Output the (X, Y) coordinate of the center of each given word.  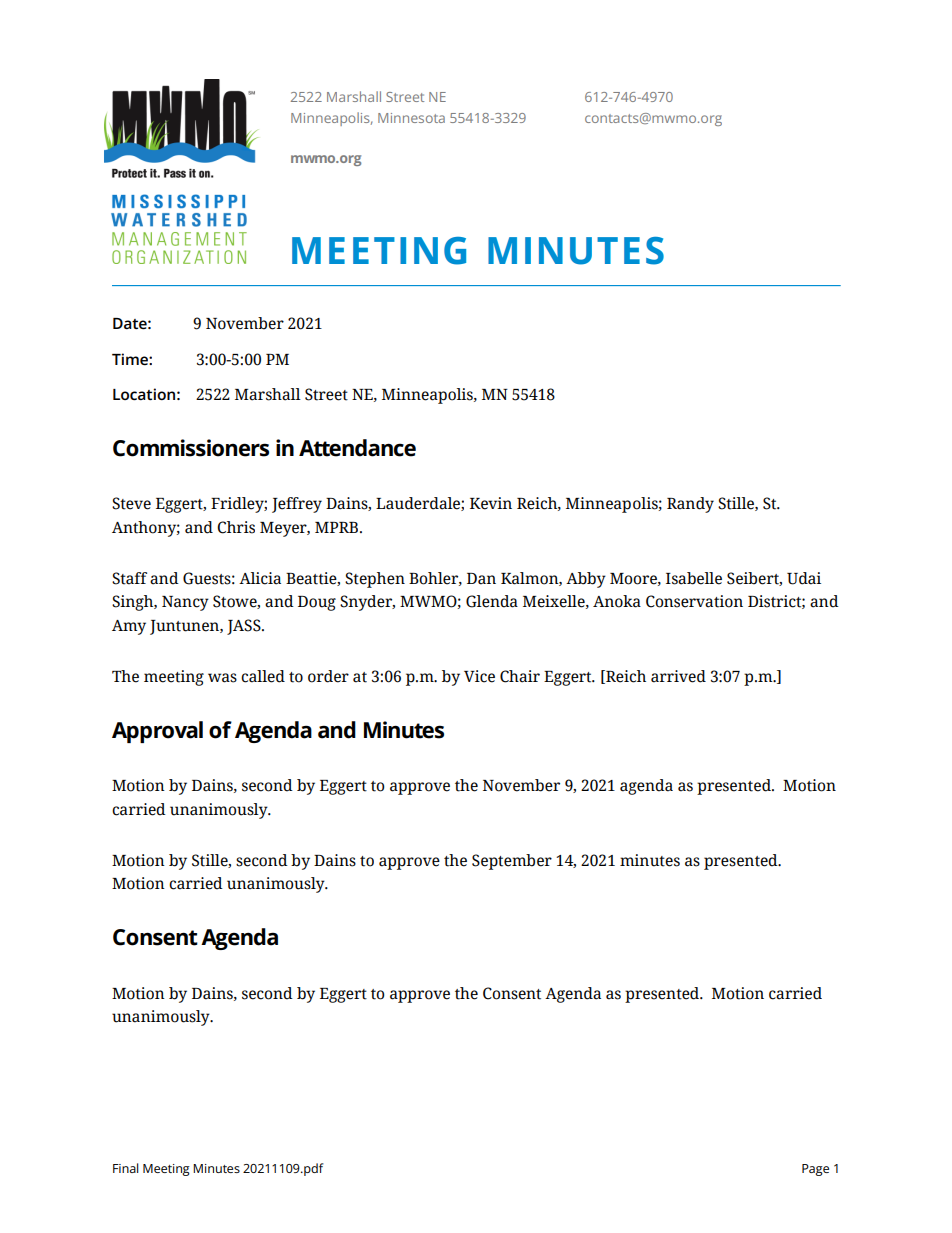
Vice (479, 676)
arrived (678, 676)
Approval (157, 732)
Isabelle (694, 578)
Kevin (491, 503)
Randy (690, 505)
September (512, 862)
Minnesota (411, 118)
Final (126, 1168)
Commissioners (191, 448)
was (222, 678)
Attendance (357, 448)
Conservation (694, 601)
